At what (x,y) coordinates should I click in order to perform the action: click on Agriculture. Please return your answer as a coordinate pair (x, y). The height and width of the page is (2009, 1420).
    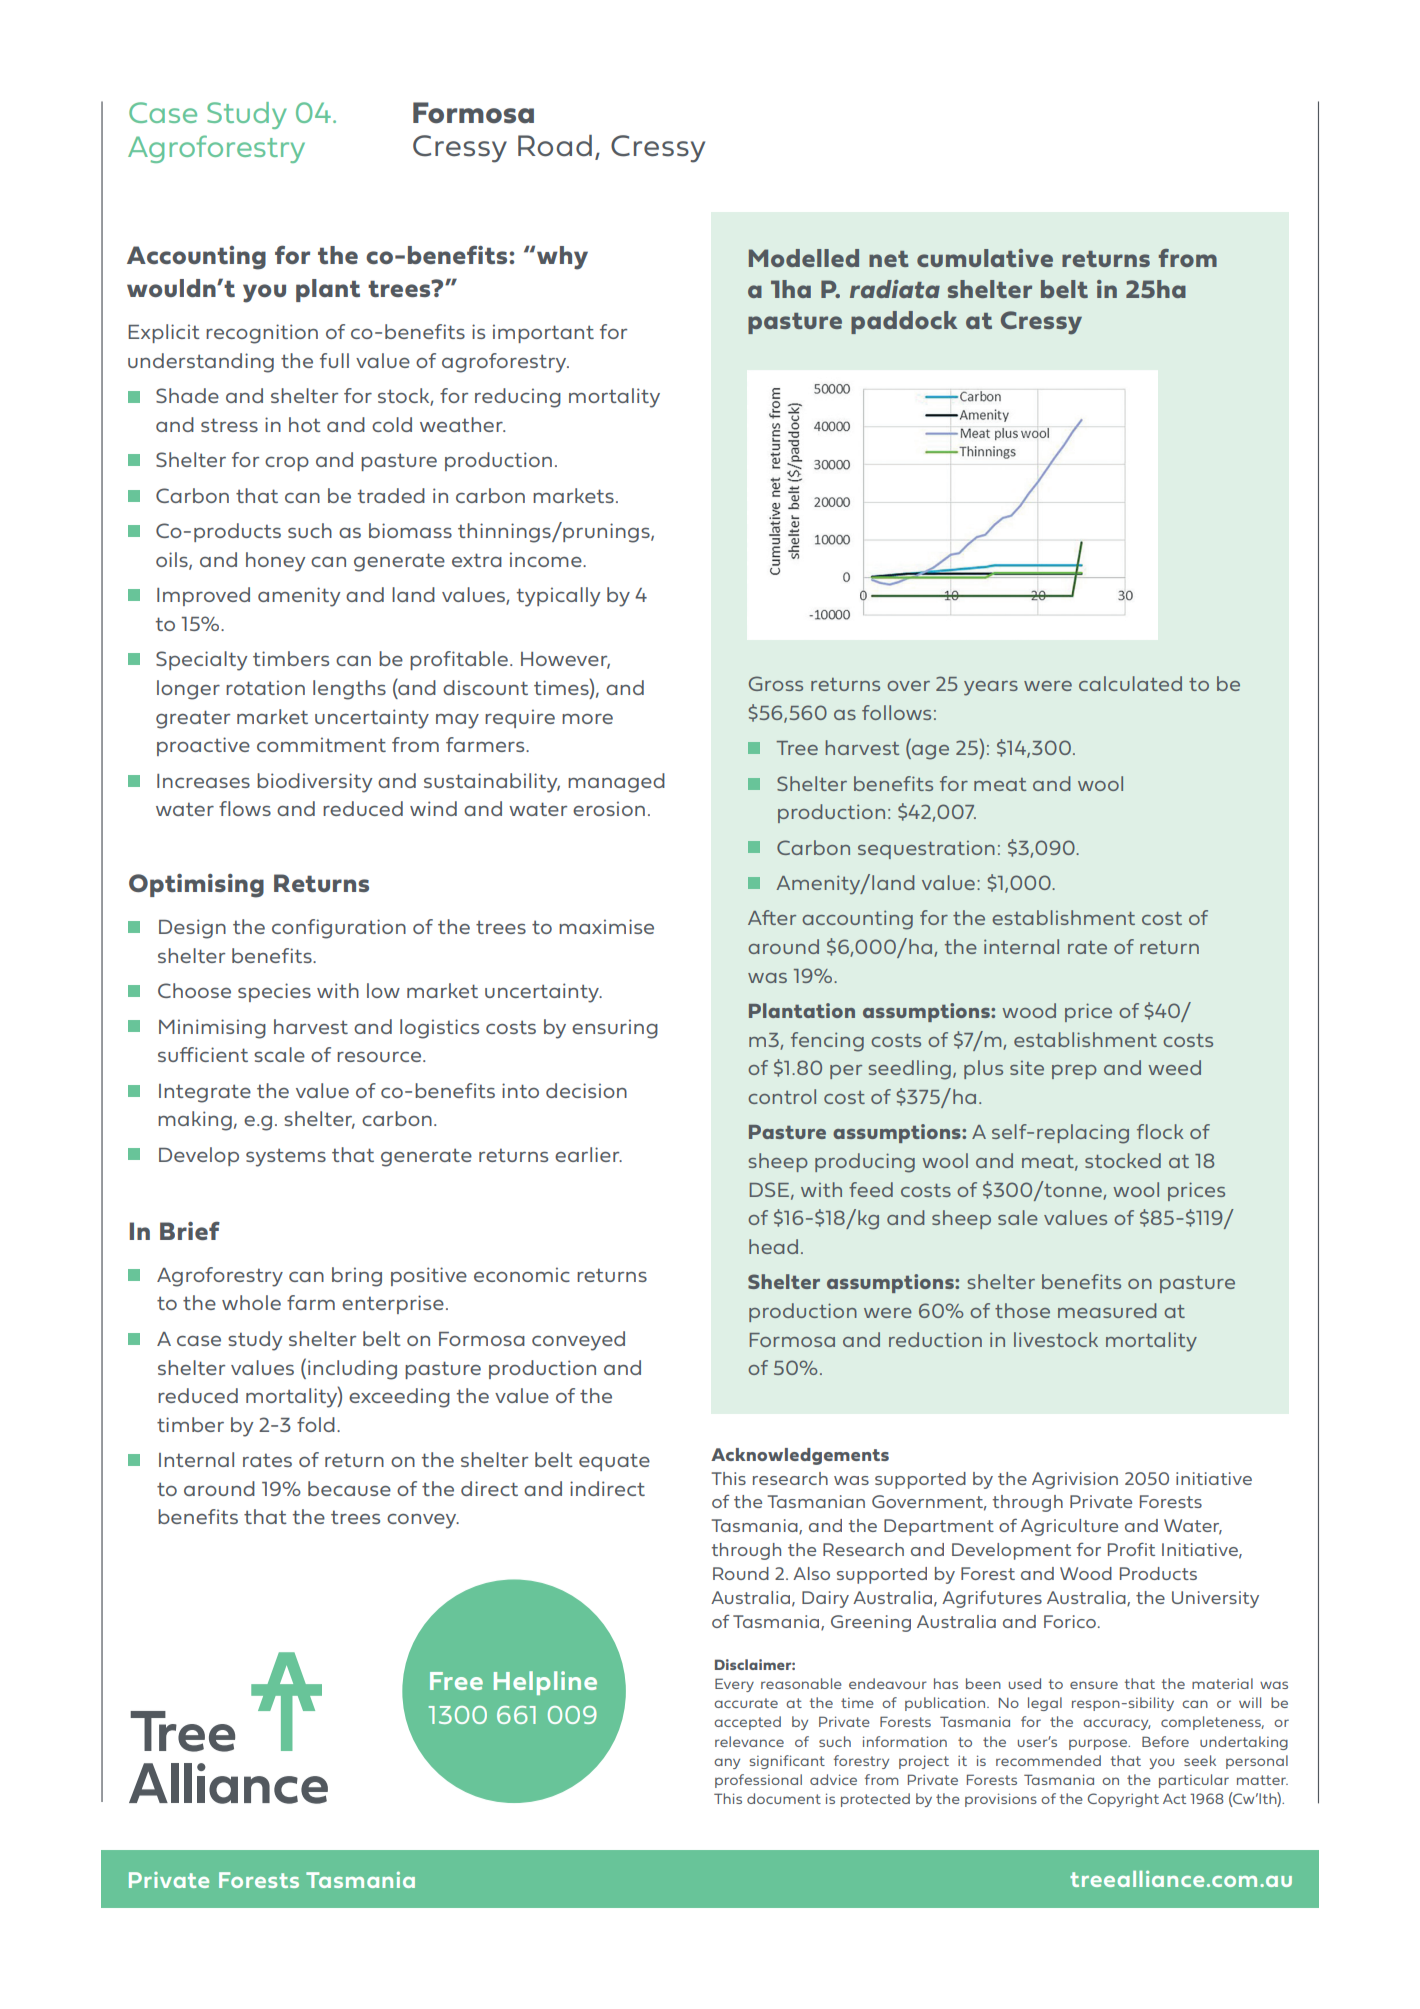
    Looking at the image, I should click on (1069, 1527).
